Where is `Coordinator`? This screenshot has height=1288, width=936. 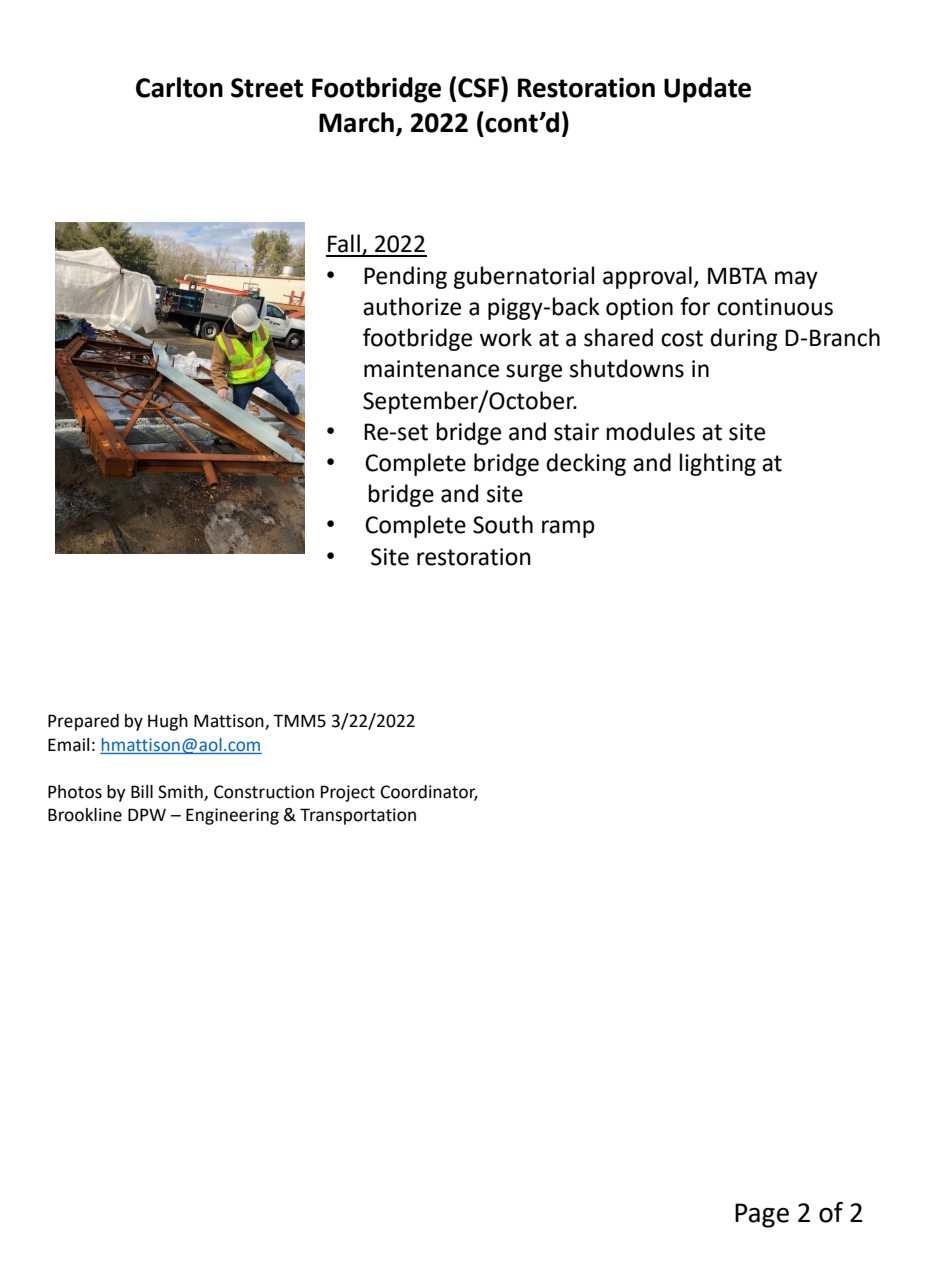
Coordinator is located at coordinates (429, 792).
